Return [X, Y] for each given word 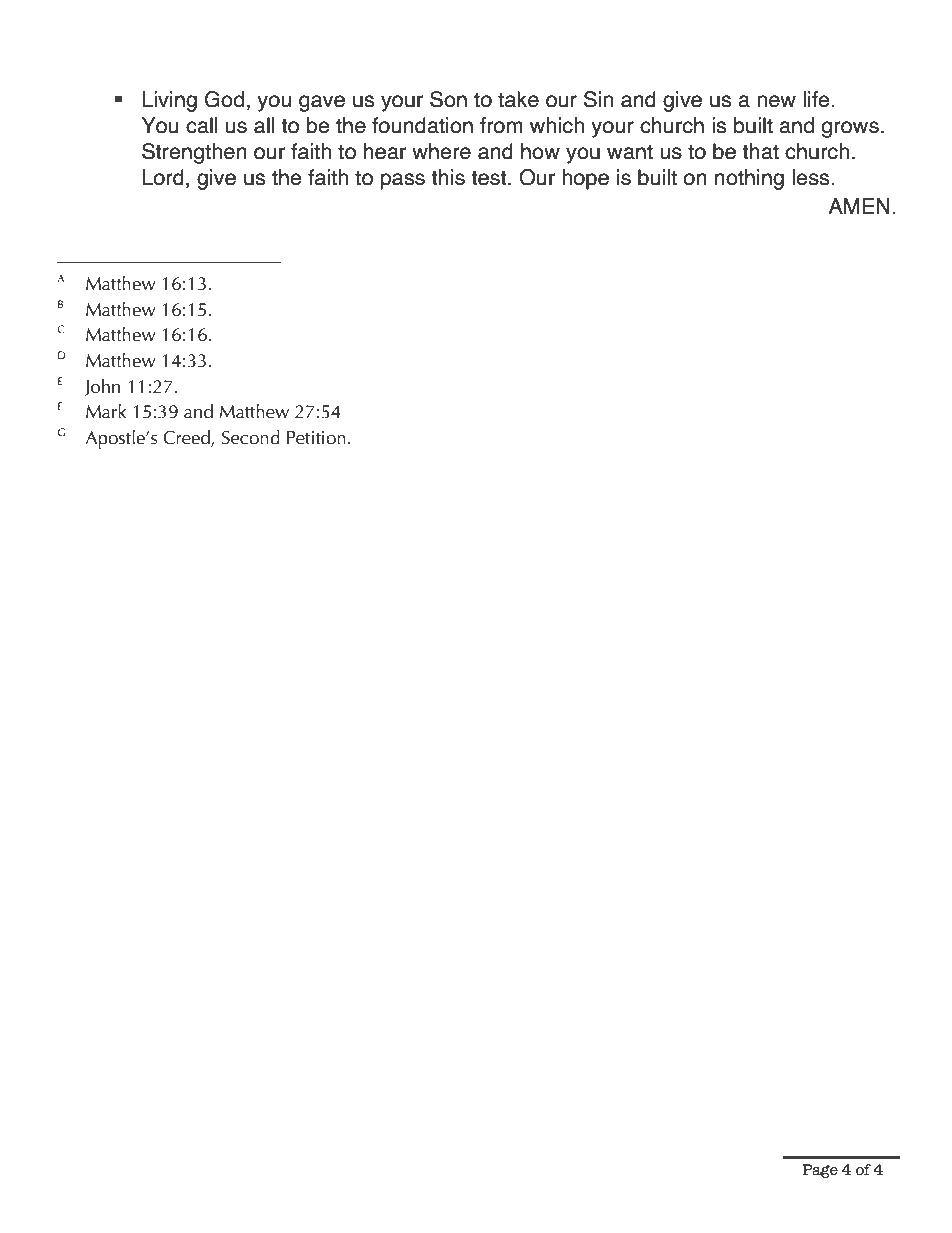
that [760, 151]
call [201, 125]
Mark [106, 411]
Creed [187, 438]
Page [820, 1171]
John [102, 387]
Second [251, 437]
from [501, 125]
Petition [316, 438]
